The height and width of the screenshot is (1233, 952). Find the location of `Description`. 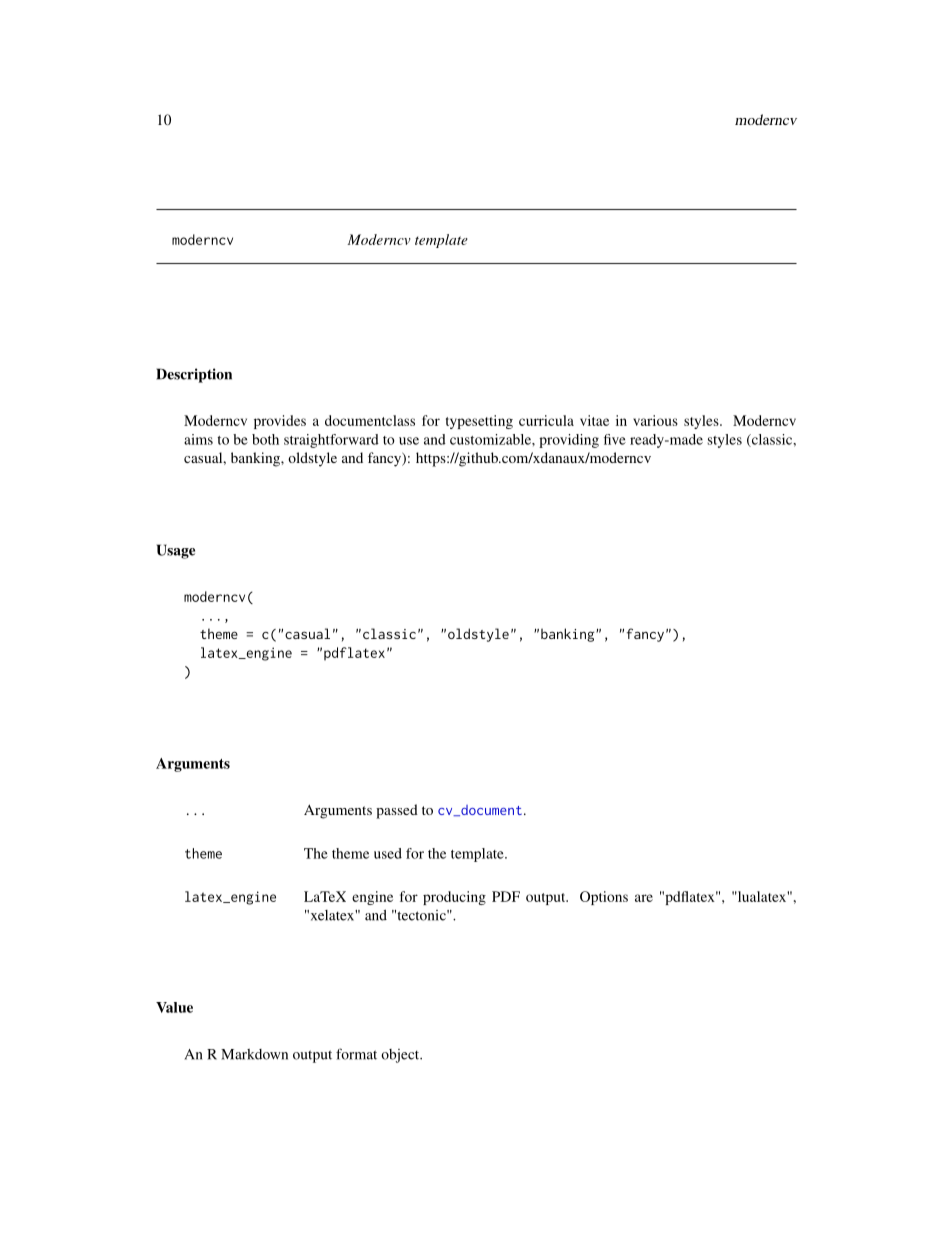

Description is located at coordinates (194, 375).
